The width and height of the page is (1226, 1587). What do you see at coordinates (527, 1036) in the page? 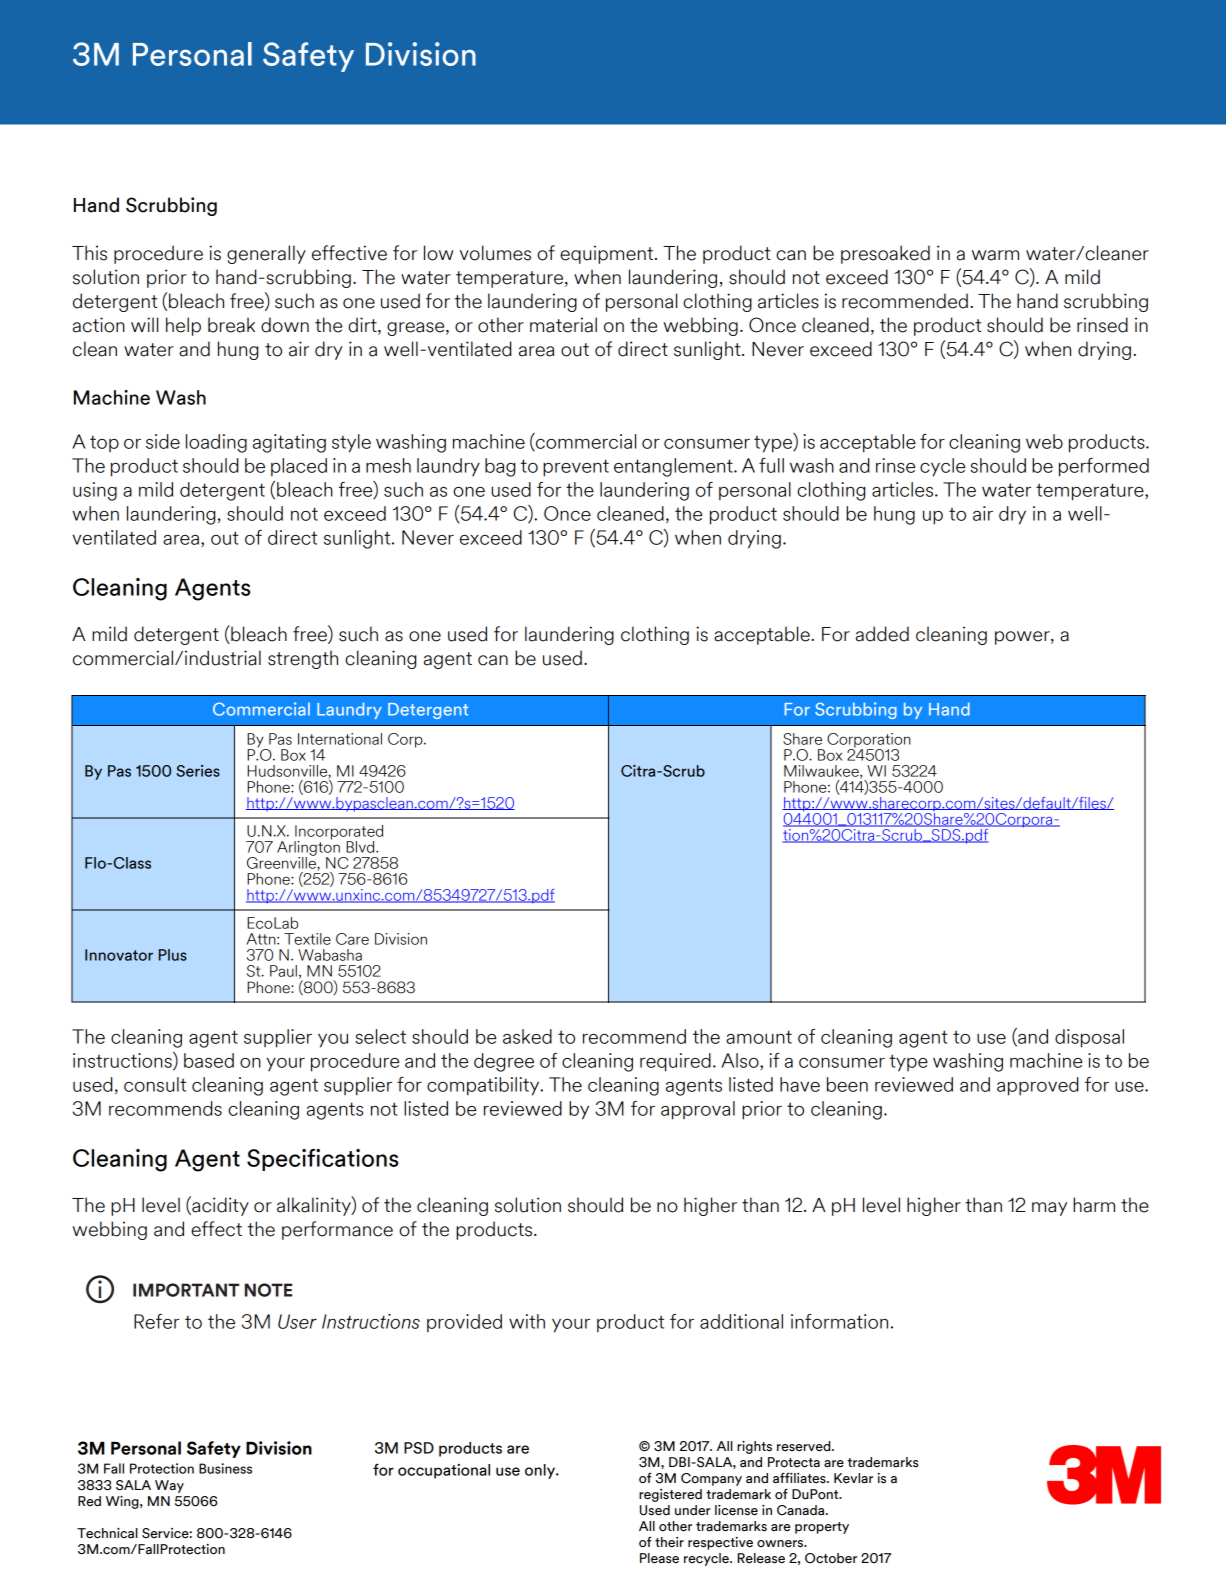
I see `asked` at bounding box center [527, 1036].
